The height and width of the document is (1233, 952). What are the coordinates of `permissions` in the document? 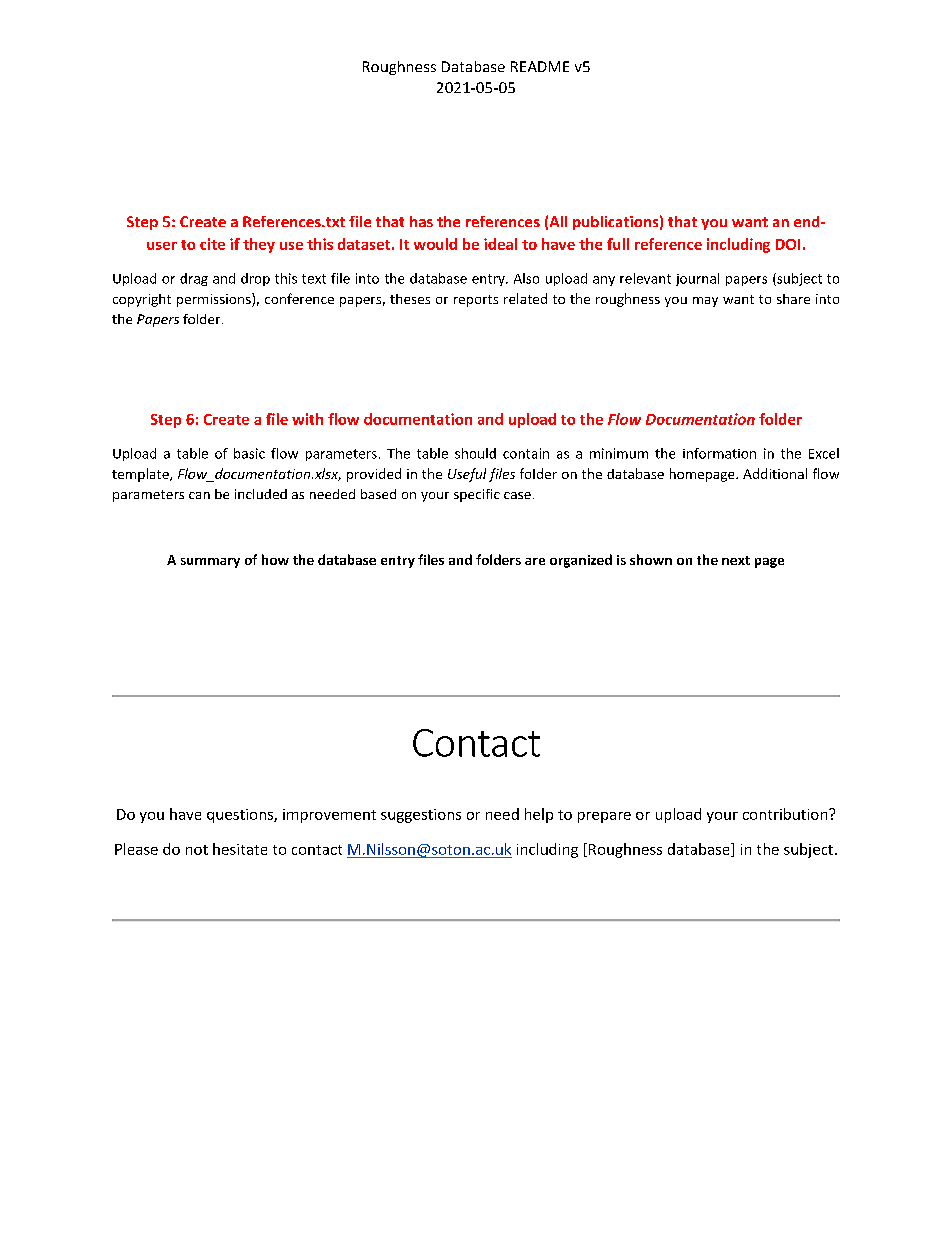 It's located at (215, 300).
